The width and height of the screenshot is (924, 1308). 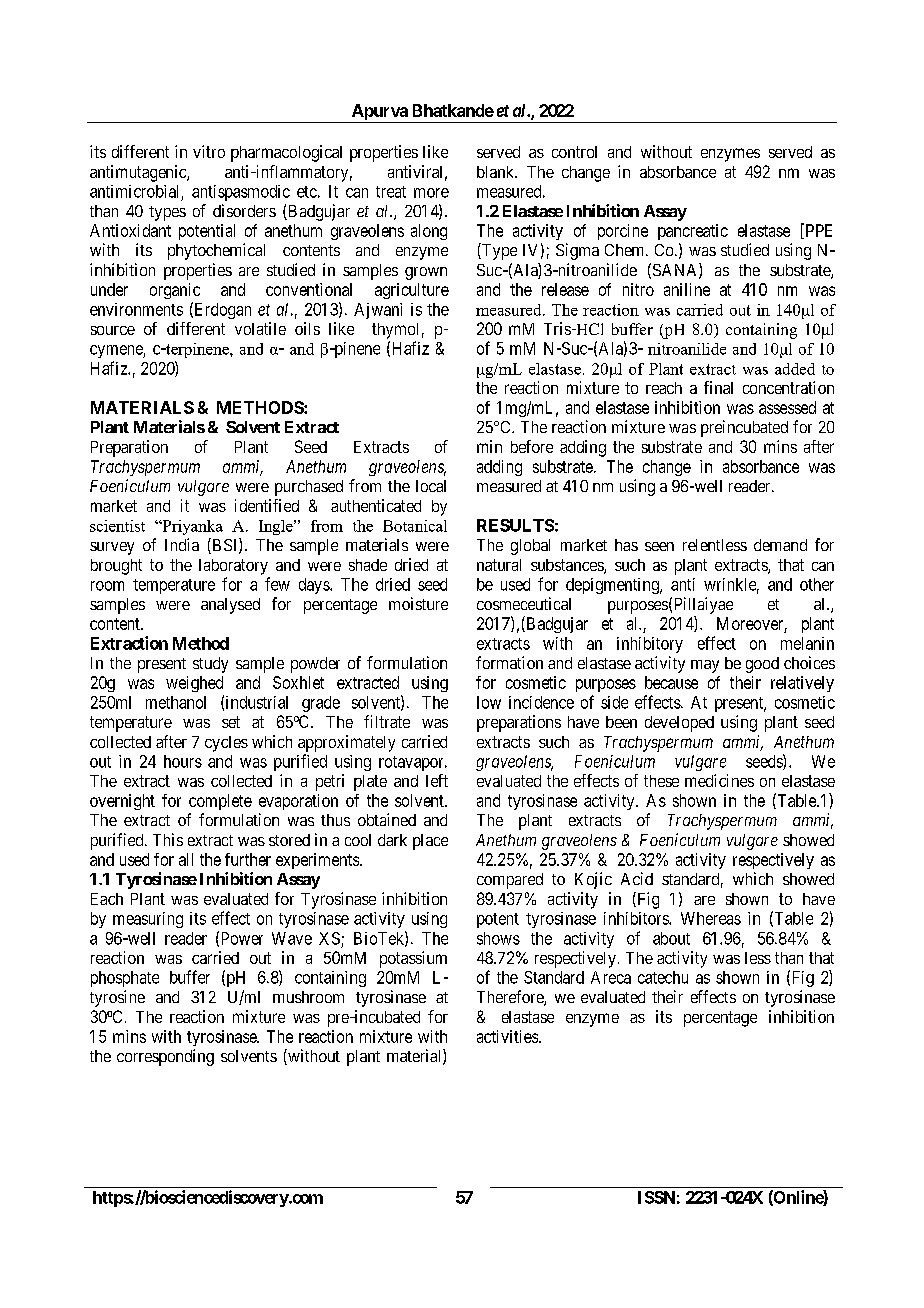 I want to click on demand, so click(x=780, y=545).
